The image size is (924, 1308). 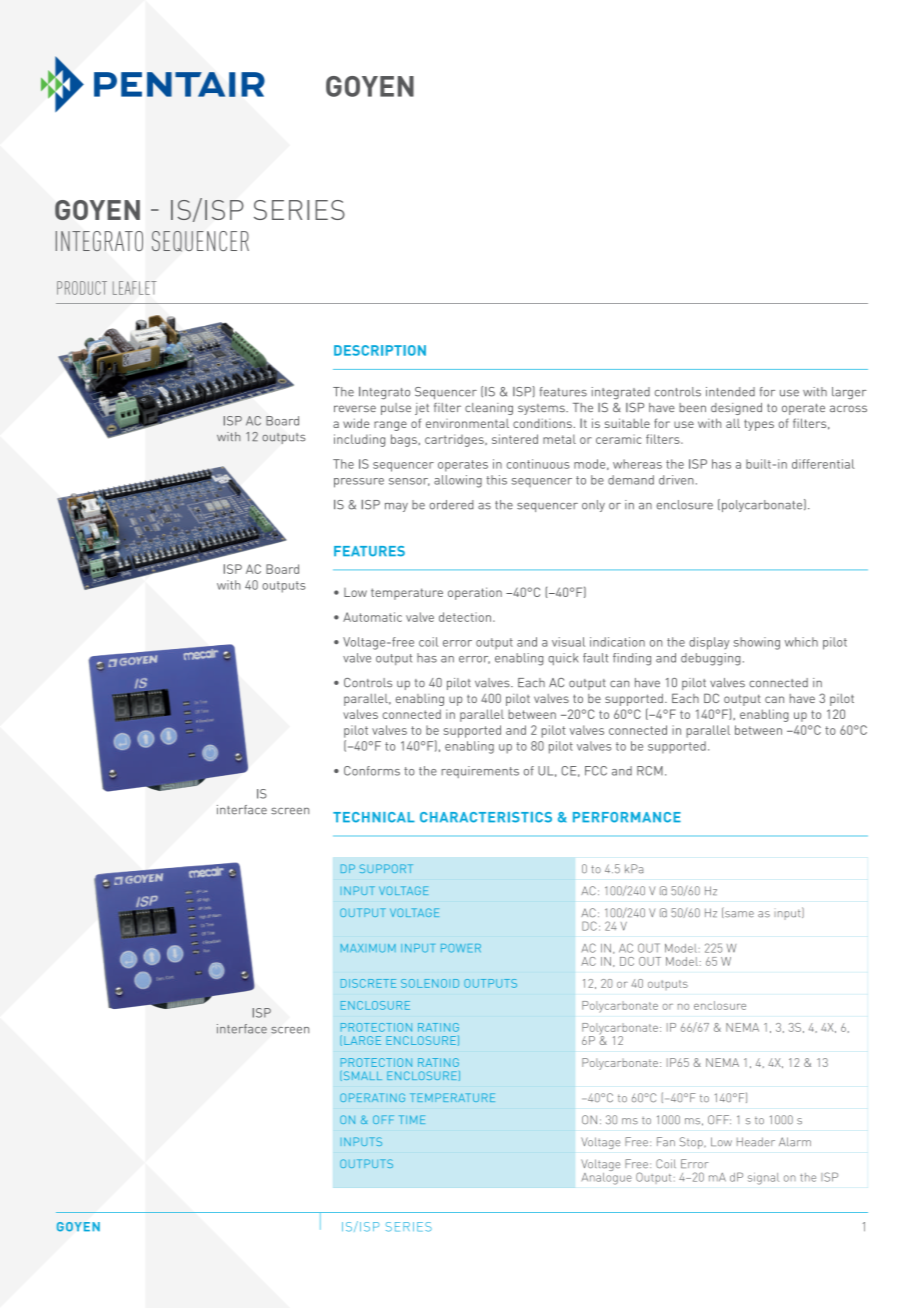 I want to click on intended, so click(x=730, y=392).
